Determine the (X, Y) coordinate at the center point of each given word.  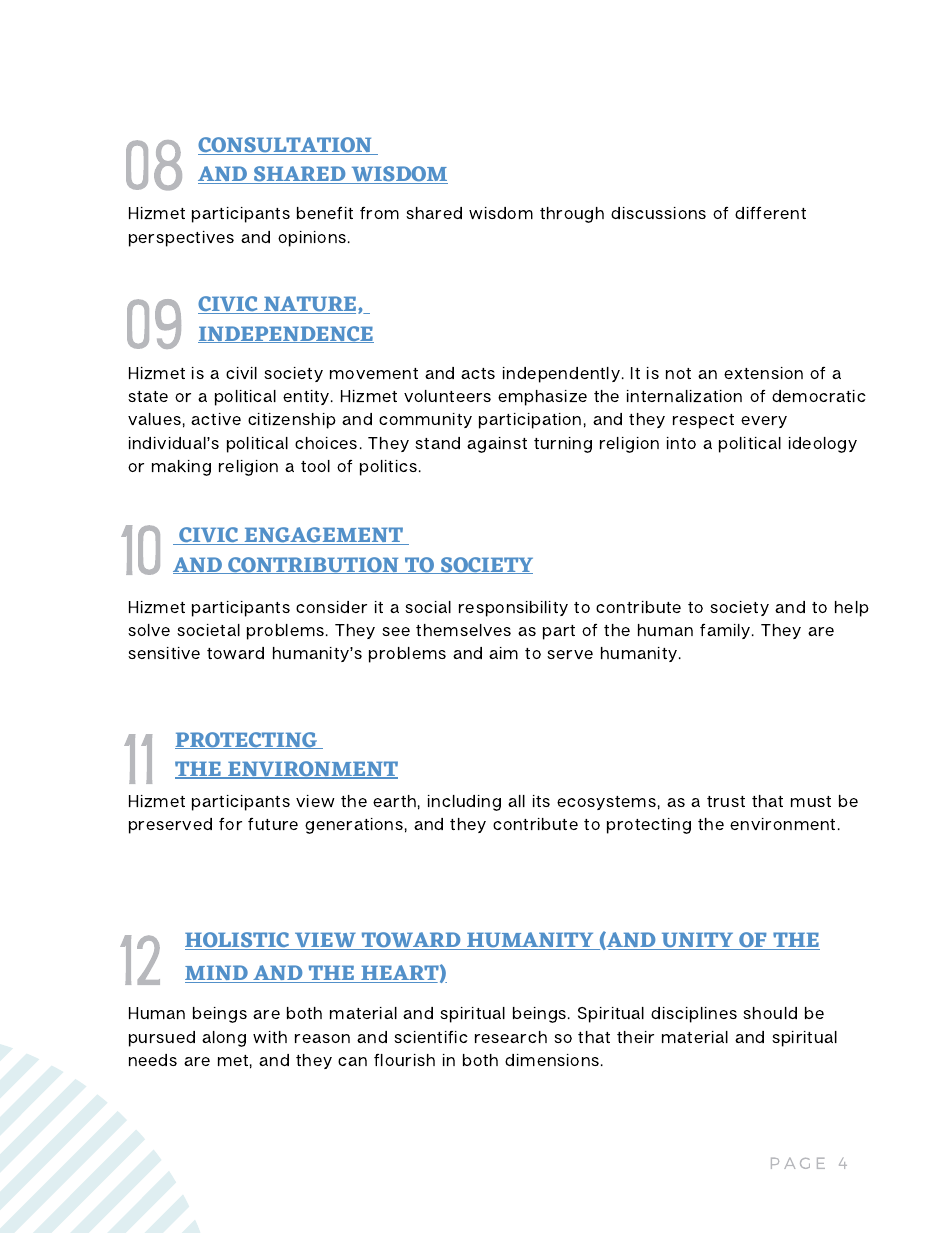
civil (241, 373)
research (511, 1037)
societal (208, 630)
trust (726, 801)
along (224, 1039)
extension (763, 373)
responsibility (513, 609)
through (572, 215)
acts (478, 373)
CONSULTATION (286, 146)
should (770, 1013)
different (770, 213)
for (230, 824)
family (726, 631)
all (516, 801)
